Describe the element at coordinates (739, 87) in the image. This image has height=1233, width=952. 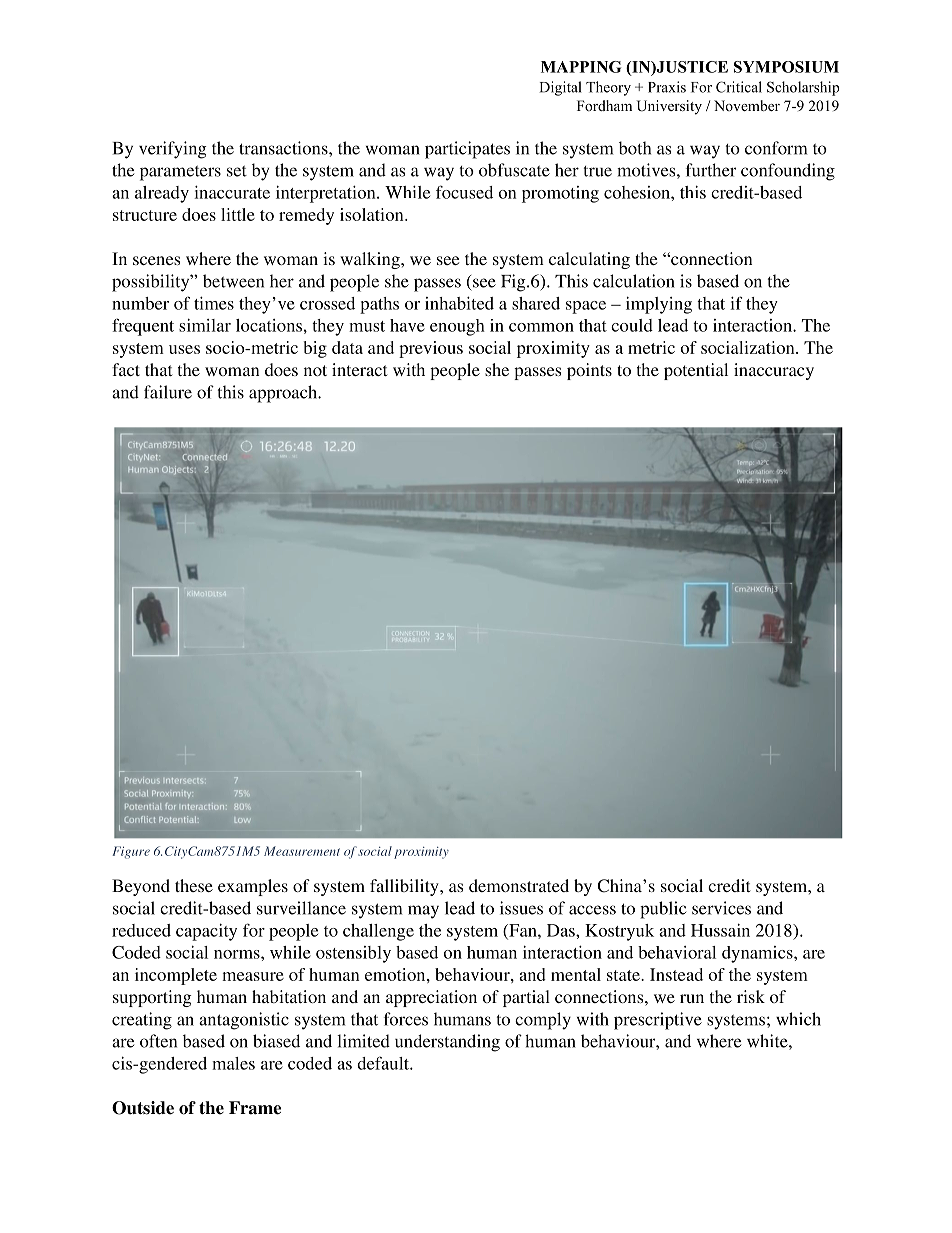
I see `Critical` at that location.
